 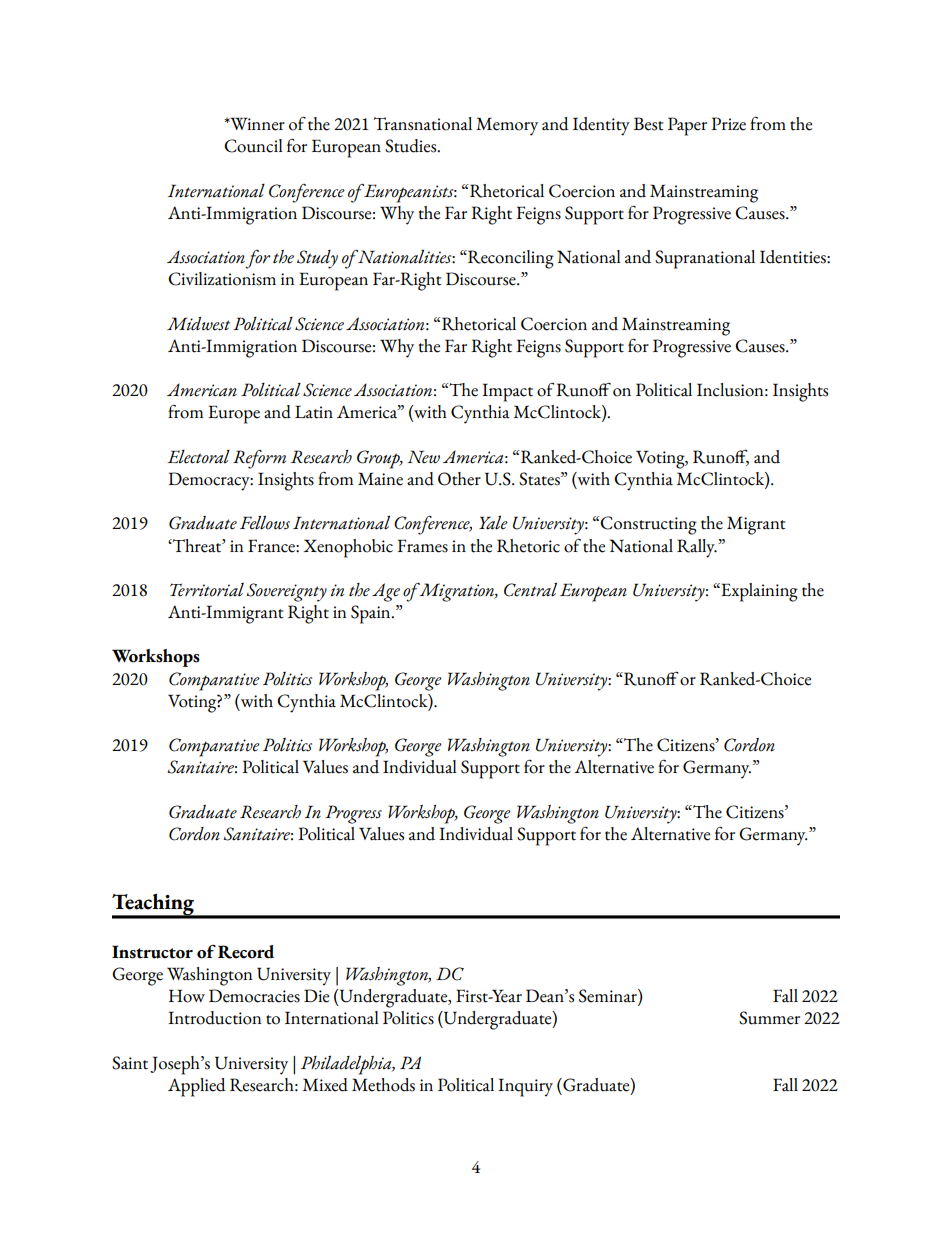 I want to click on Paper, so click(x=687, y=126).
